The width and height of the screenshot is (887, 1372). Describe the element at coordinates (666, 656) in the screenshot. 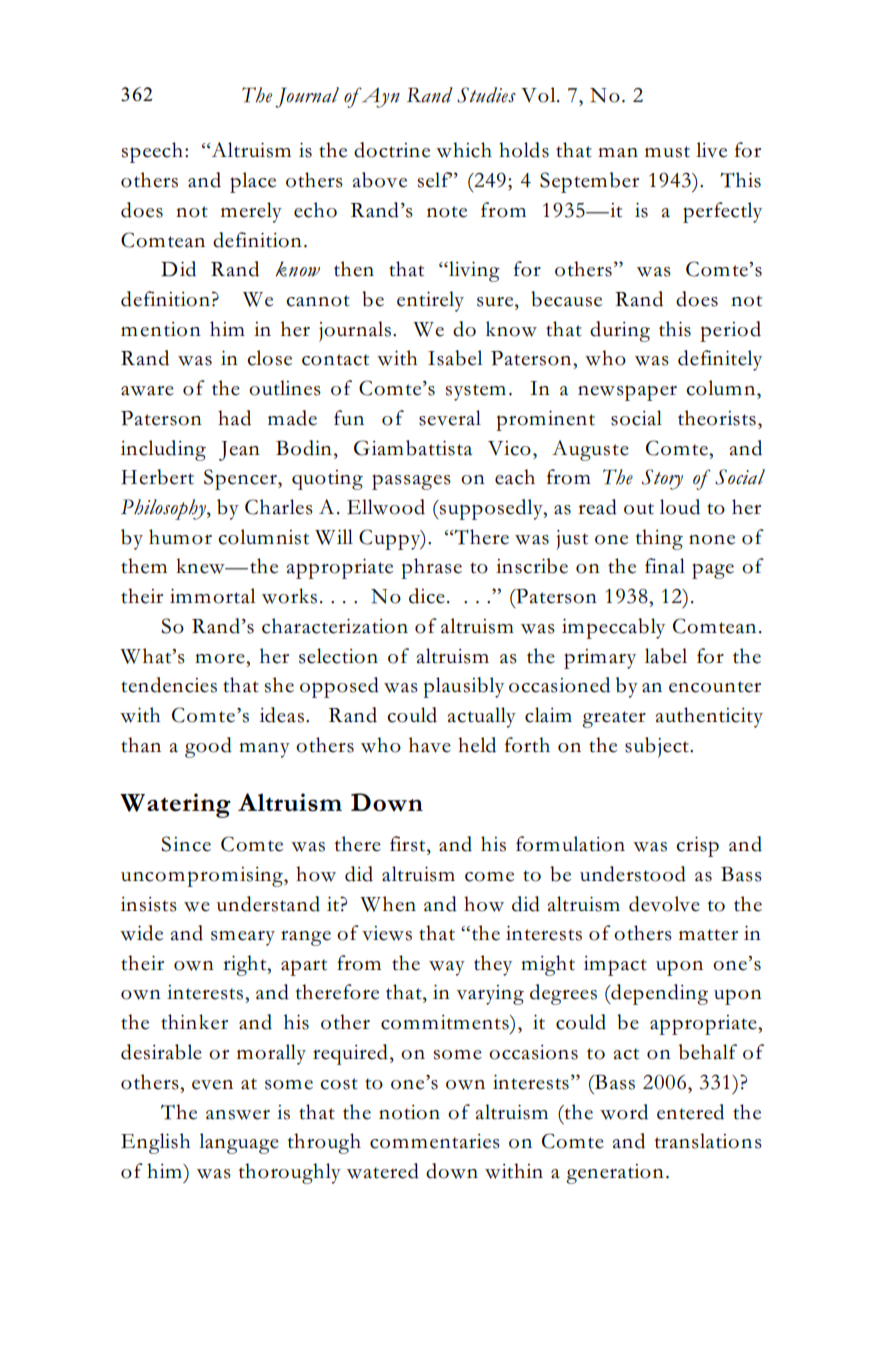

I see `label` at that location.
